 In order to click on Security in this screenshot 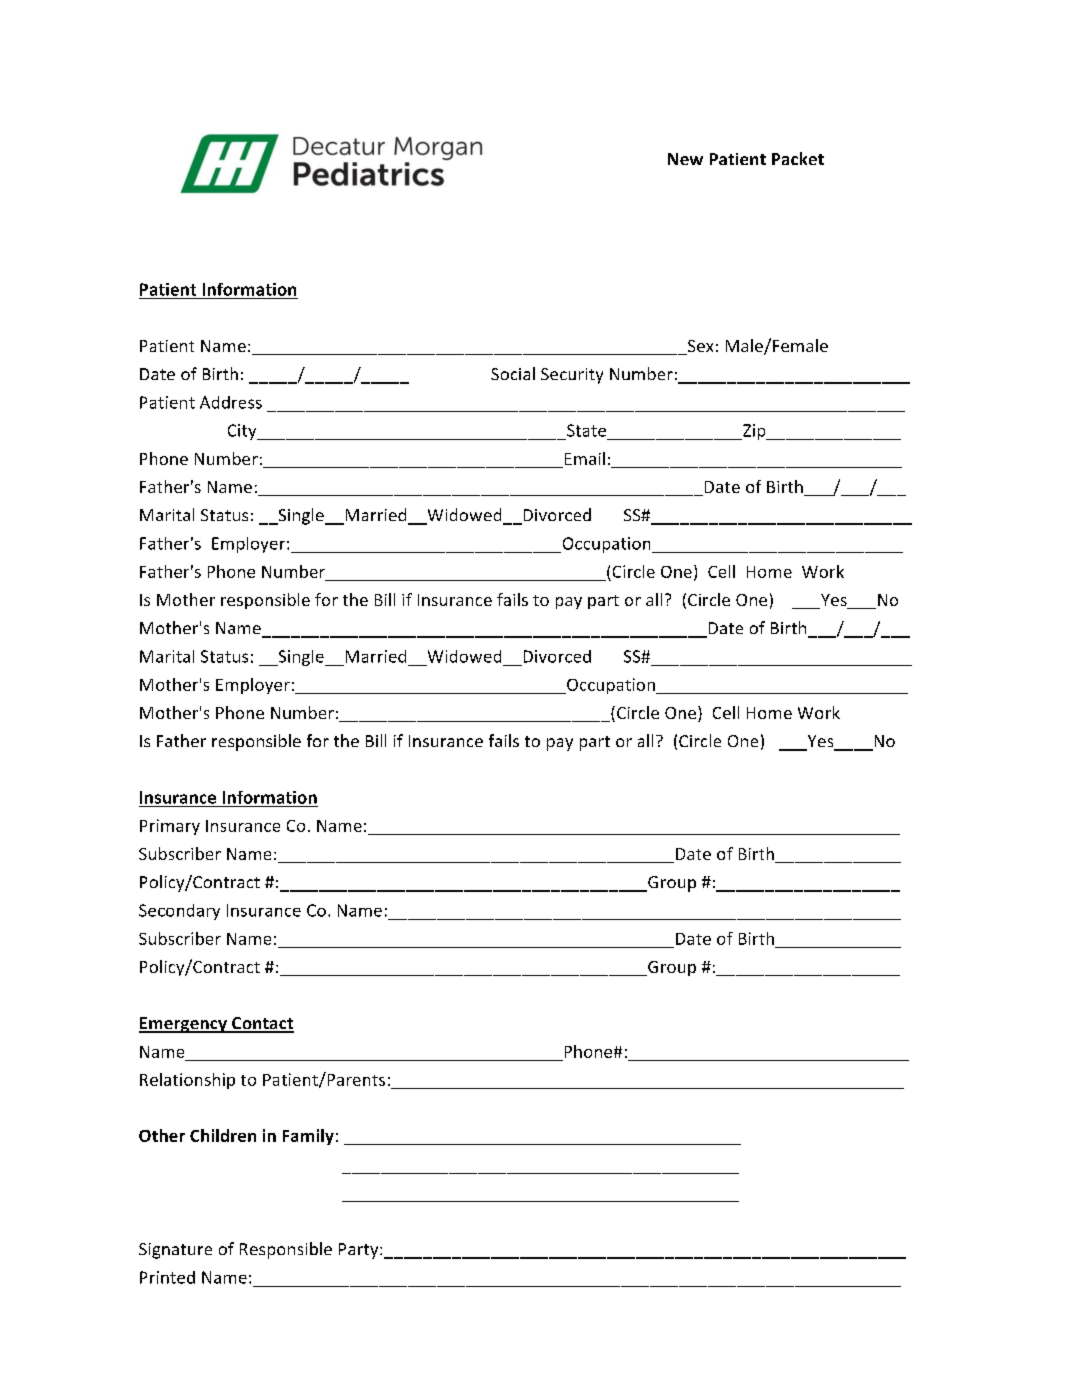, I will do `click(572, 376)`.
